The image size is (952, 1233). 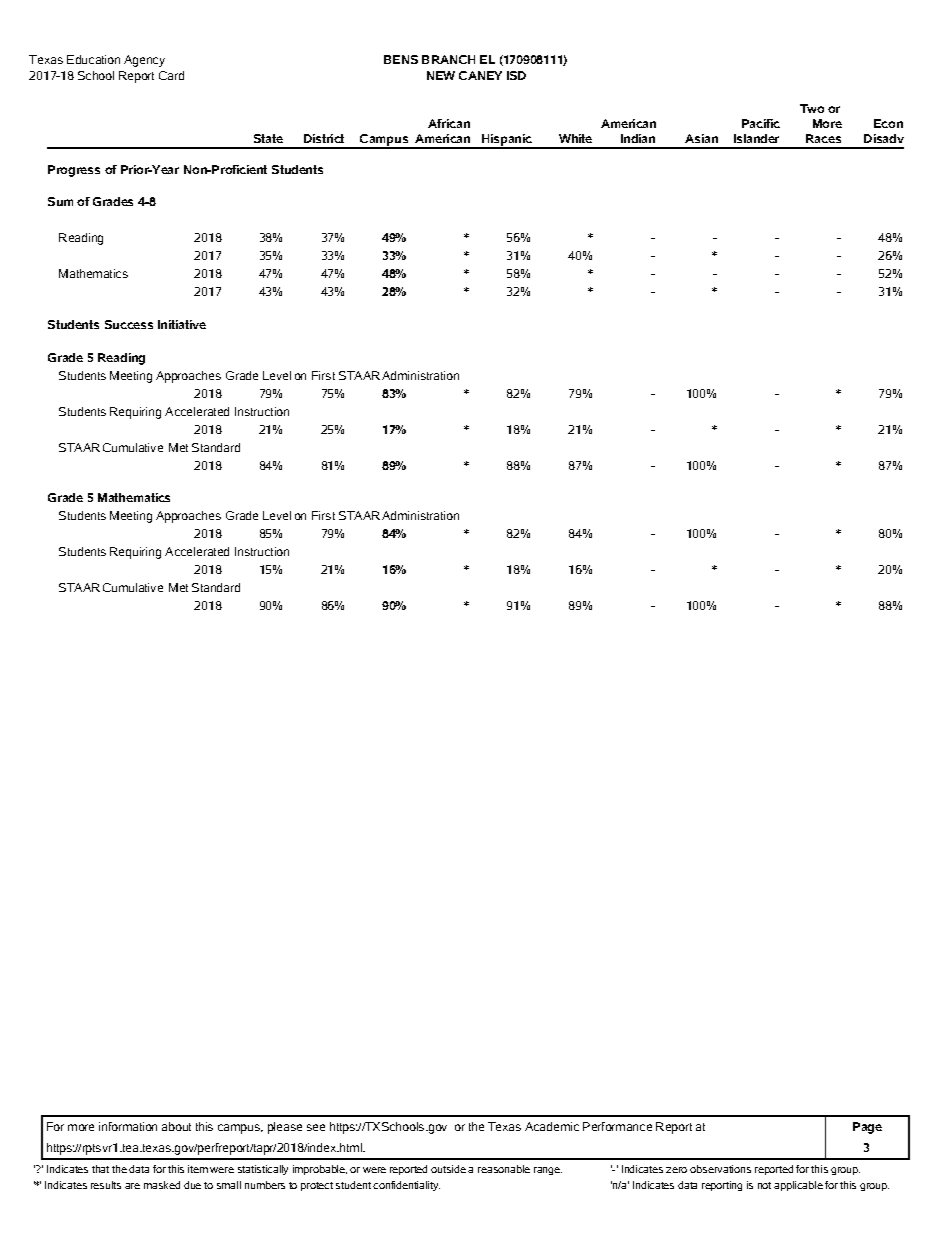 What do you see at coordinates (812, 108) in the screenshot?
I see `Two` at bounding box center [812, 108].
